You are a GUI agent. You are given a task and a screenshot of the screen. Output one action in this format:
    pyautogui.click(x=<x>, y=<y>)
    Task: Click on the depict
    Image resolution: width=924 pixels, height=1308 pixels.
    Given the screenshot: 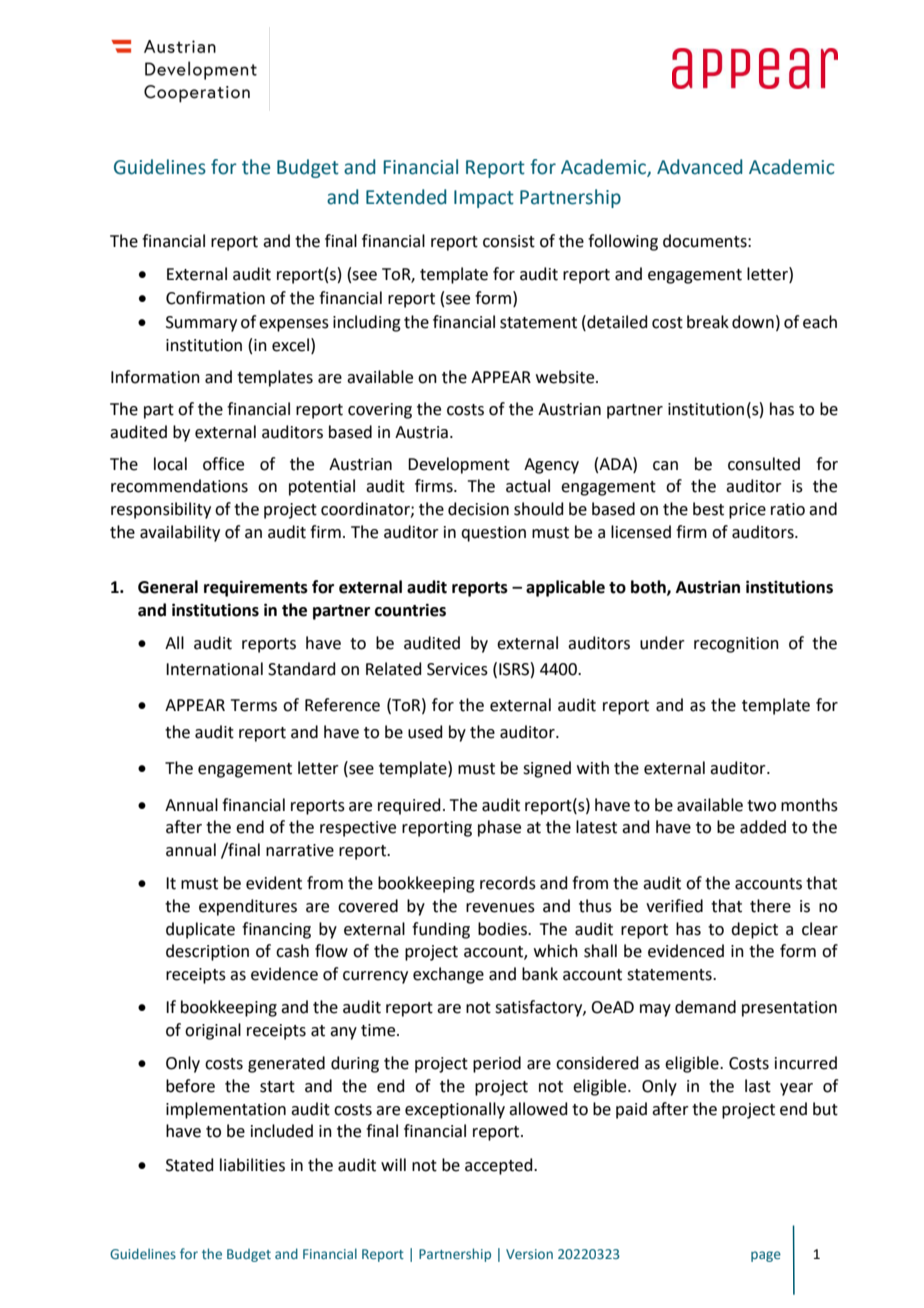 What is the action you would take?
    pyautogui.click(x=754, y=930)
